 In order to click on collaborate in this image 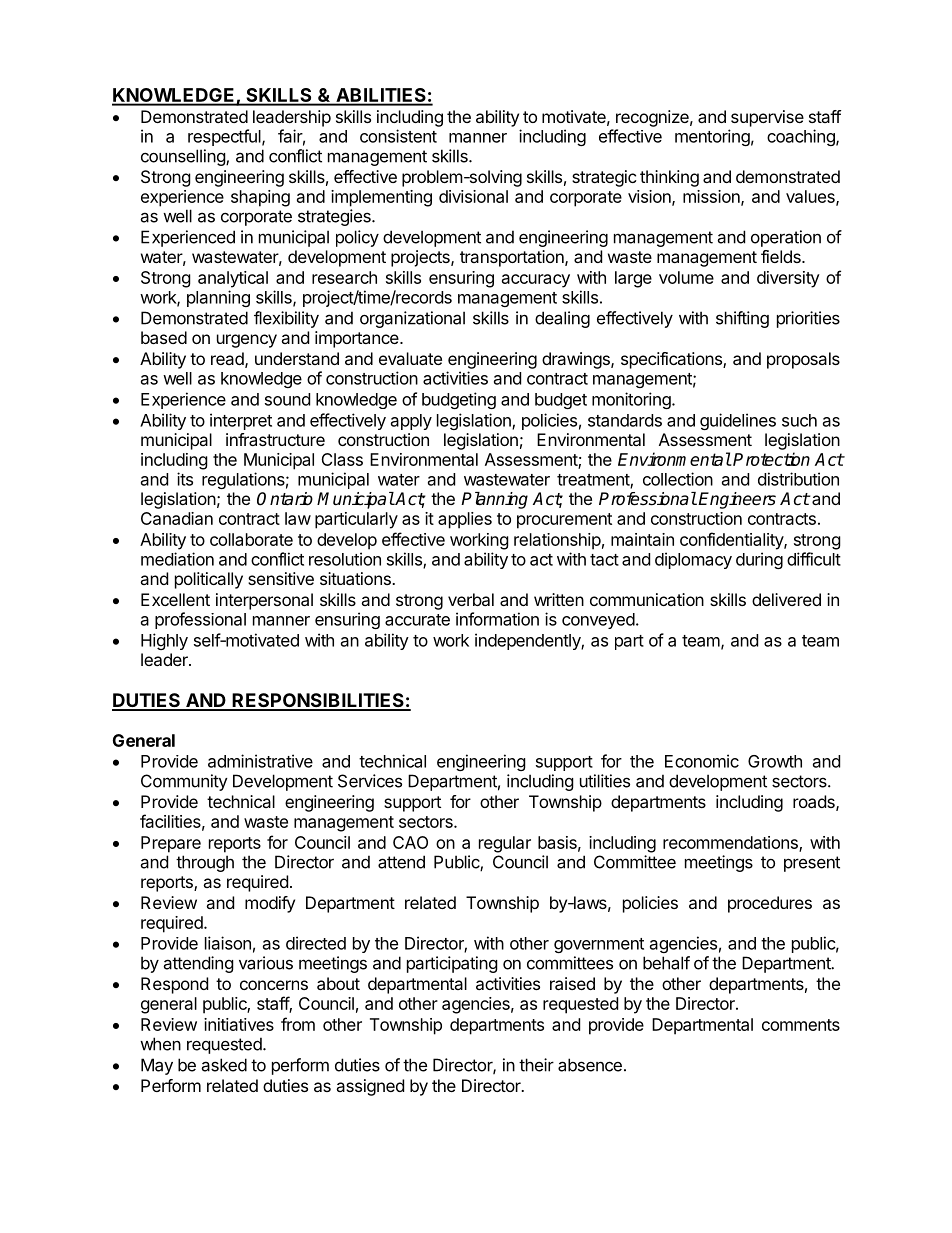, I will do `click(251, 539)`.
